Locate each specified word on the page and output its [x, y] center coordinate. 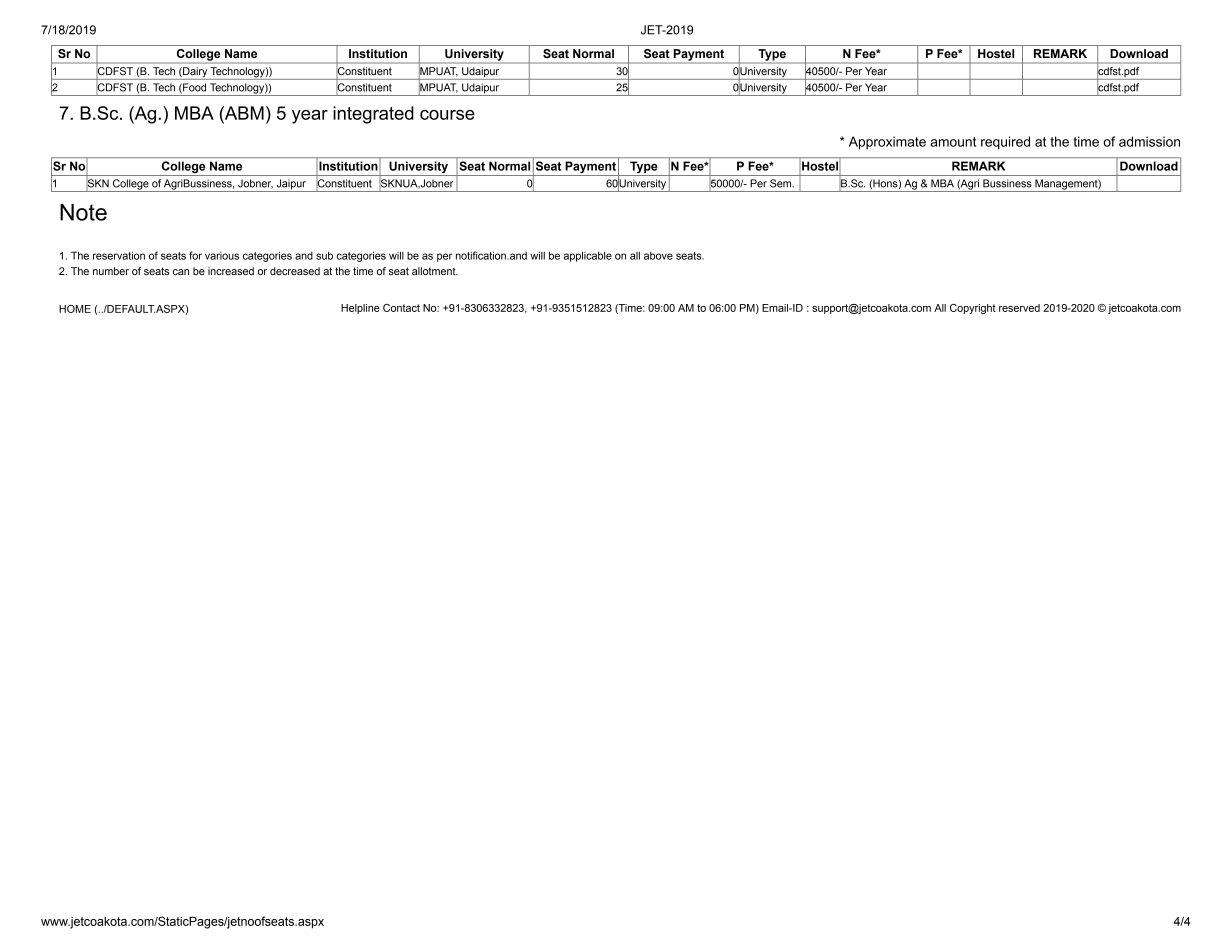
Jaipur [291, 185]
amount [953, 142]
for [195, 255]
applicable [588, 256]
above [658, 256]
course [447, 115]
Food [194, 87]
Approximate [887, 143]
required [1005, 143]
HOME [75, 309]
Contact [401, 308]
